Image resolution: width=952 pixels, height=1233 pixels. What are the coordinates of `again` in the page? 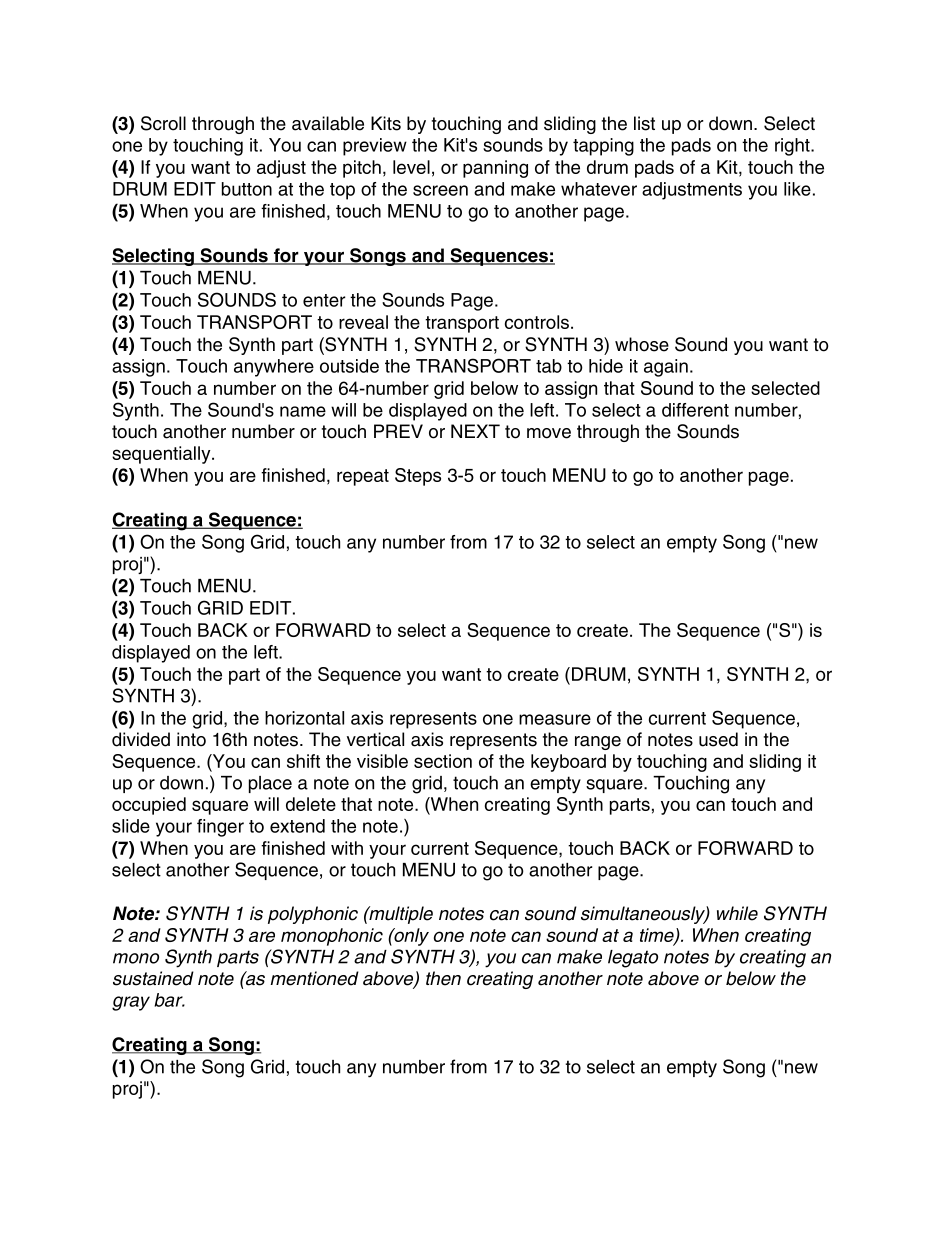 It's located at (666, 368).
